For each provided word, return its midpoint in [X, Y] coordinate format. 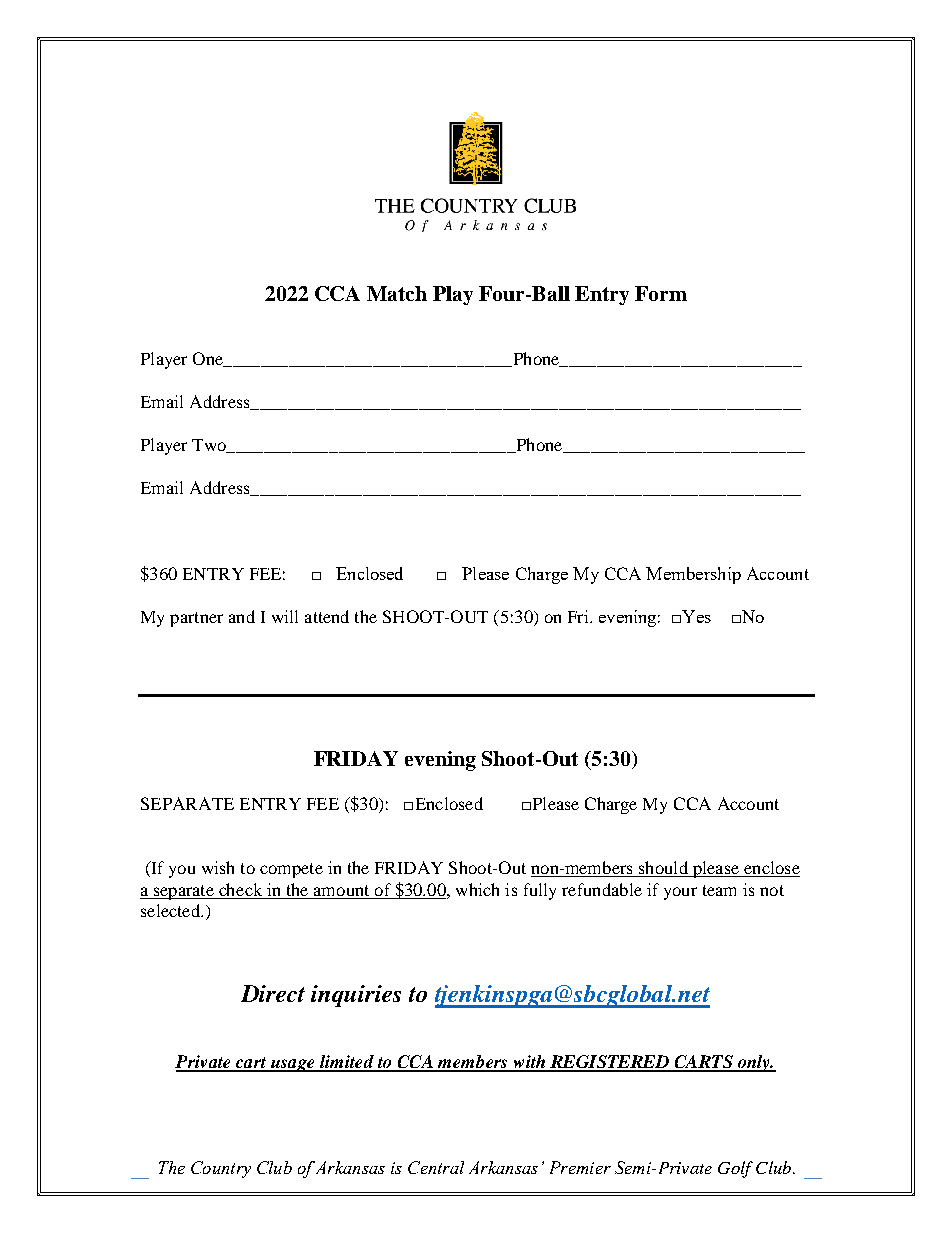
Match [397, 293]
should [663, 869]
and [242, 616]
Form [661, 293]
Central [436, 1167]
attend [327, 616]
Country [221, 1169]
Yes [696, 616]
